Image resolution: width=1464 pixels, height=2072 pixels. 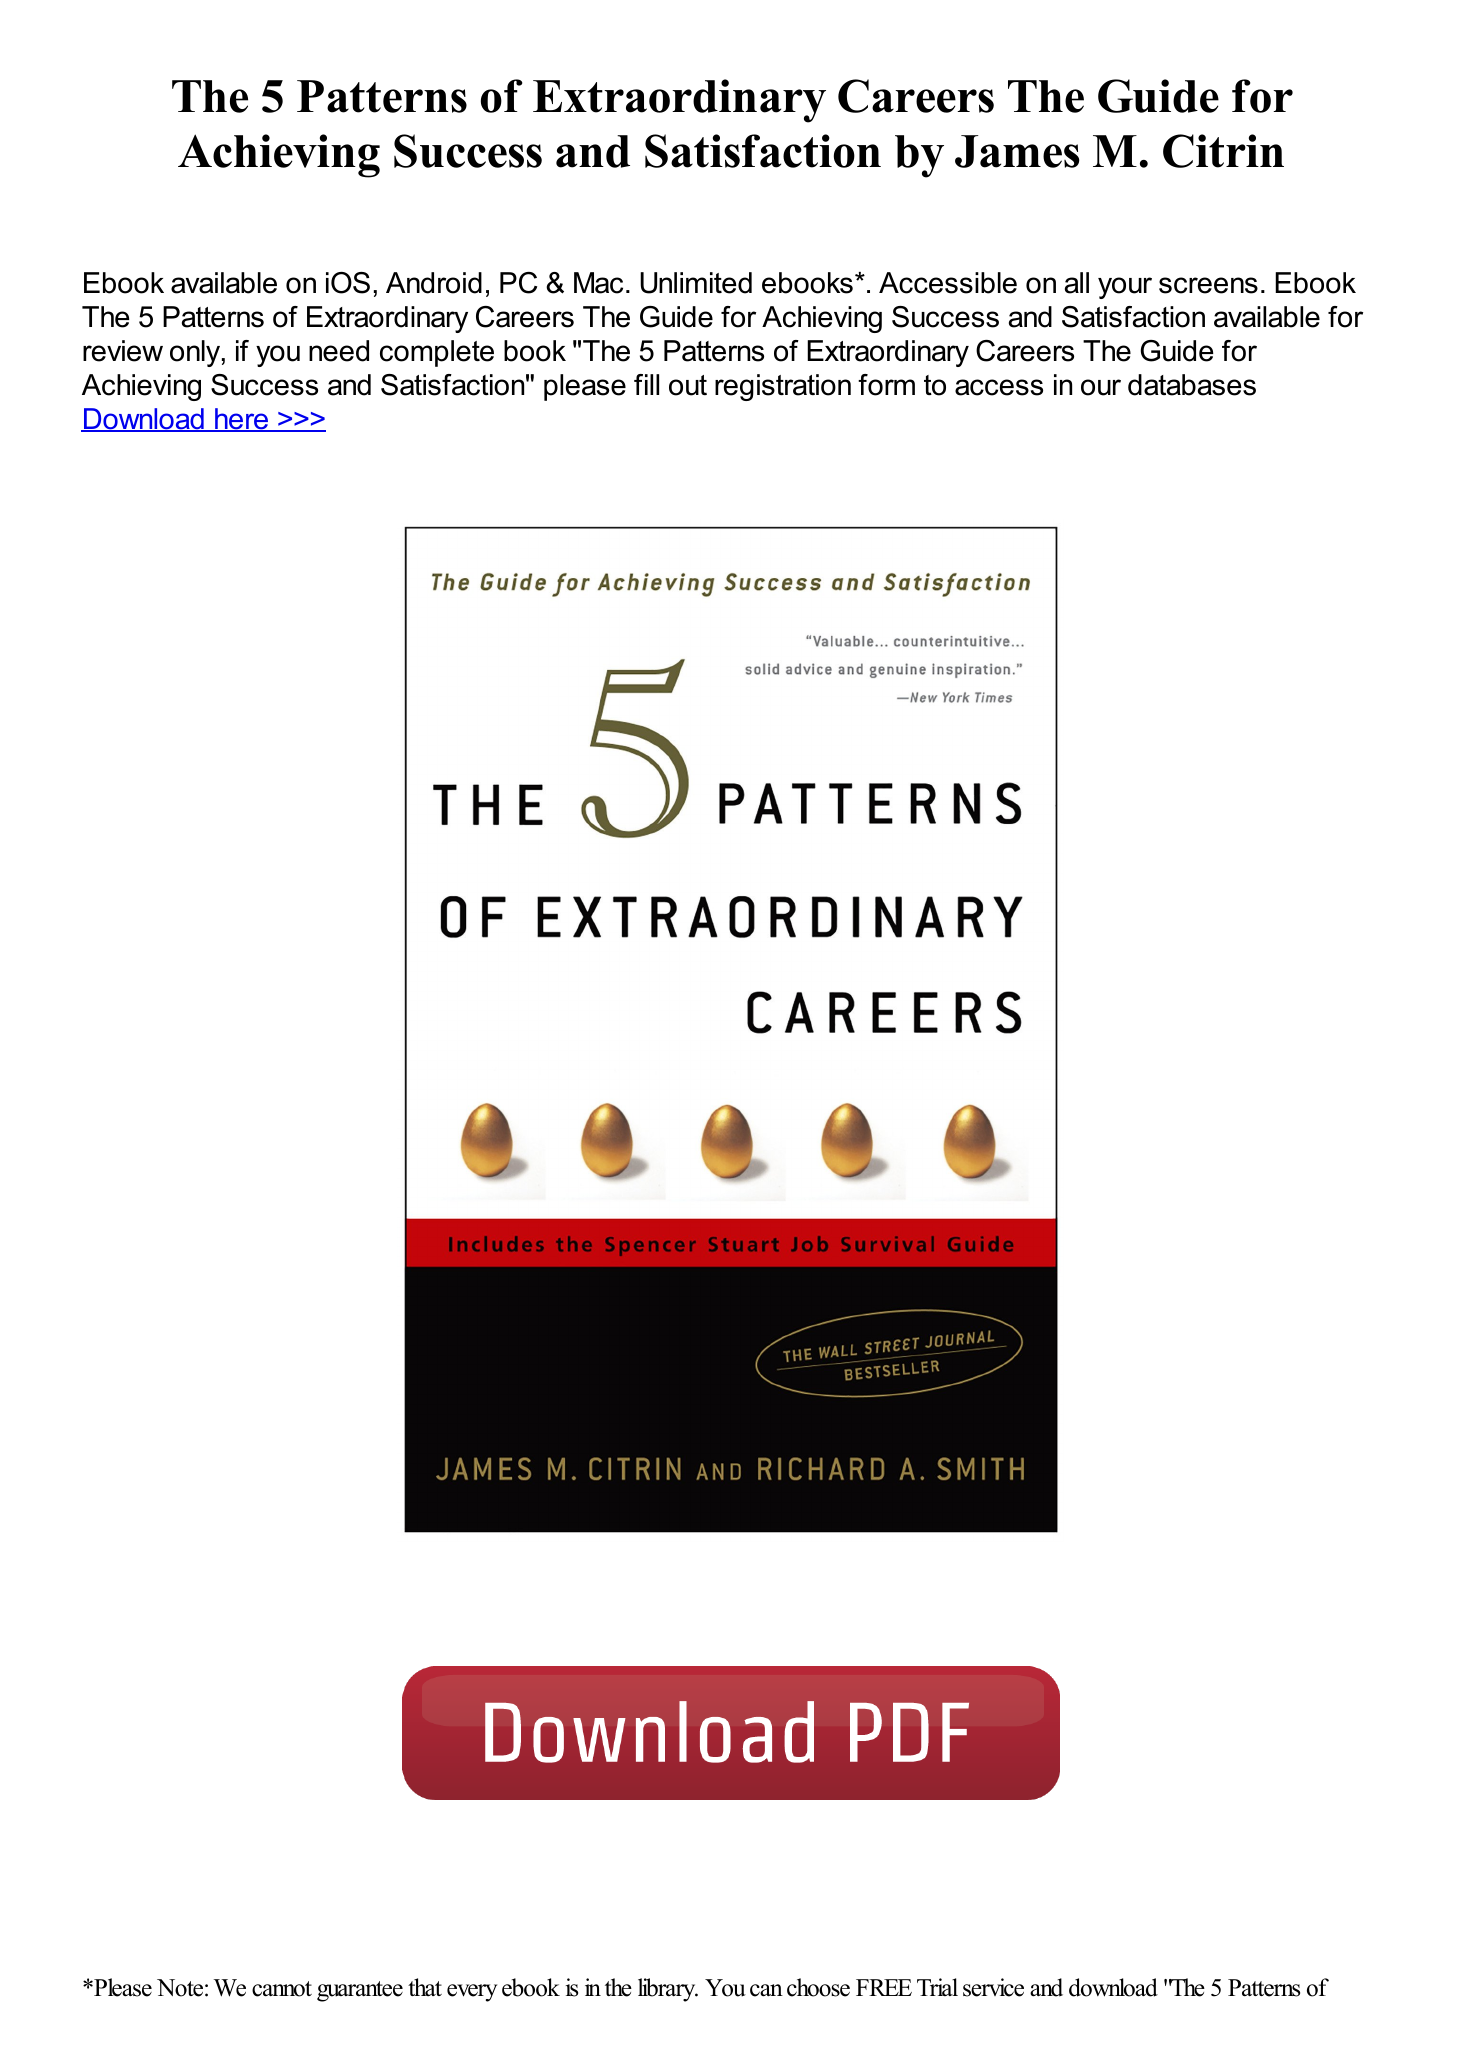 I want to click on databases, so click(x=1192, y=385).
